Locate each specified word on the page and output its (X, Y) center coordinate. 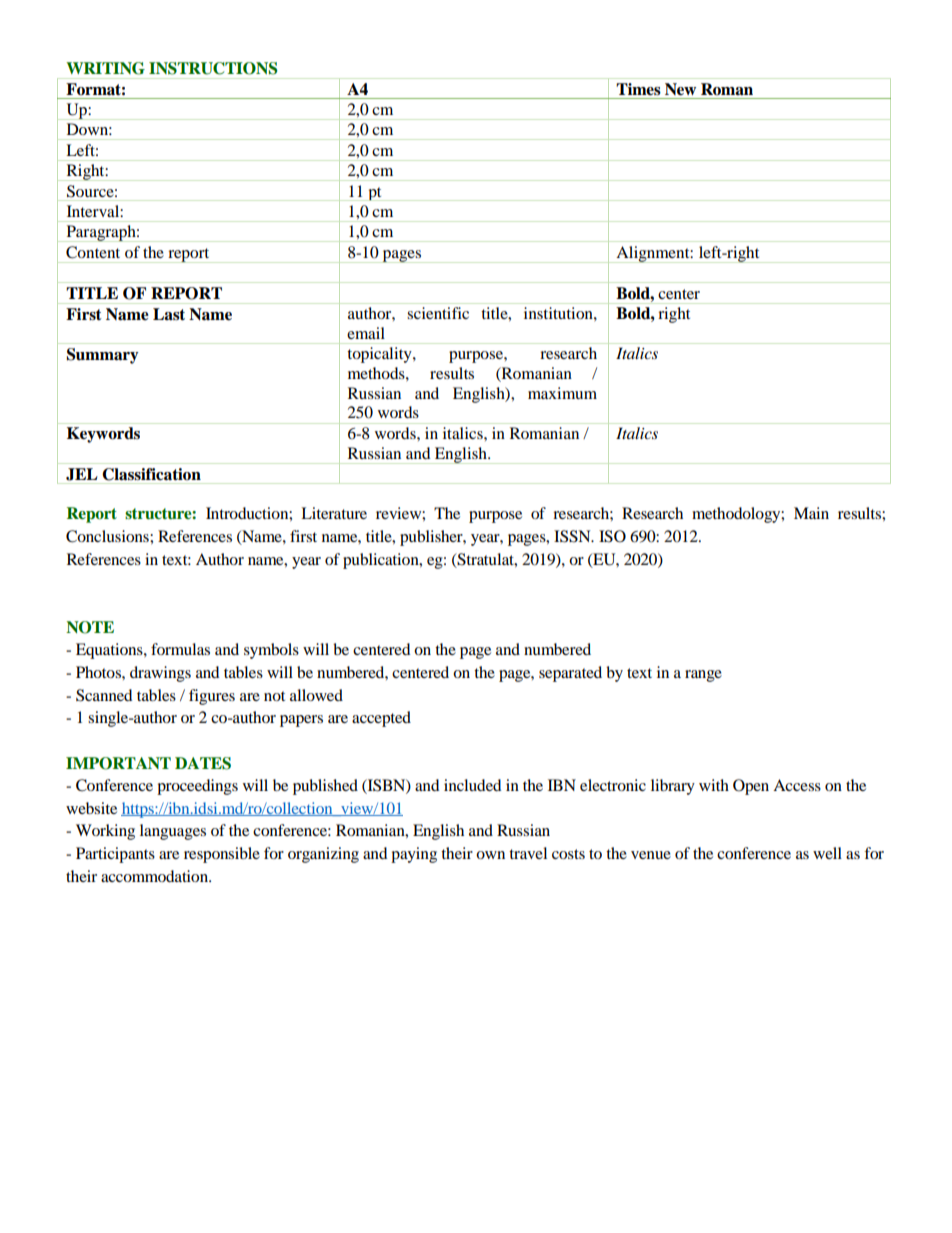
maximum (562, 393)
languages (173, 832)
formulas (180, 649)
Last (169, 314)
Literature (334, 513)
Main (811, 513)
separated (570, 674)
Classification (152, 474)
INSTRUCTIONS (213, 68)
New (680, 89)
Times (638, 89)
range (703, 676)
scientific (438, 313)
